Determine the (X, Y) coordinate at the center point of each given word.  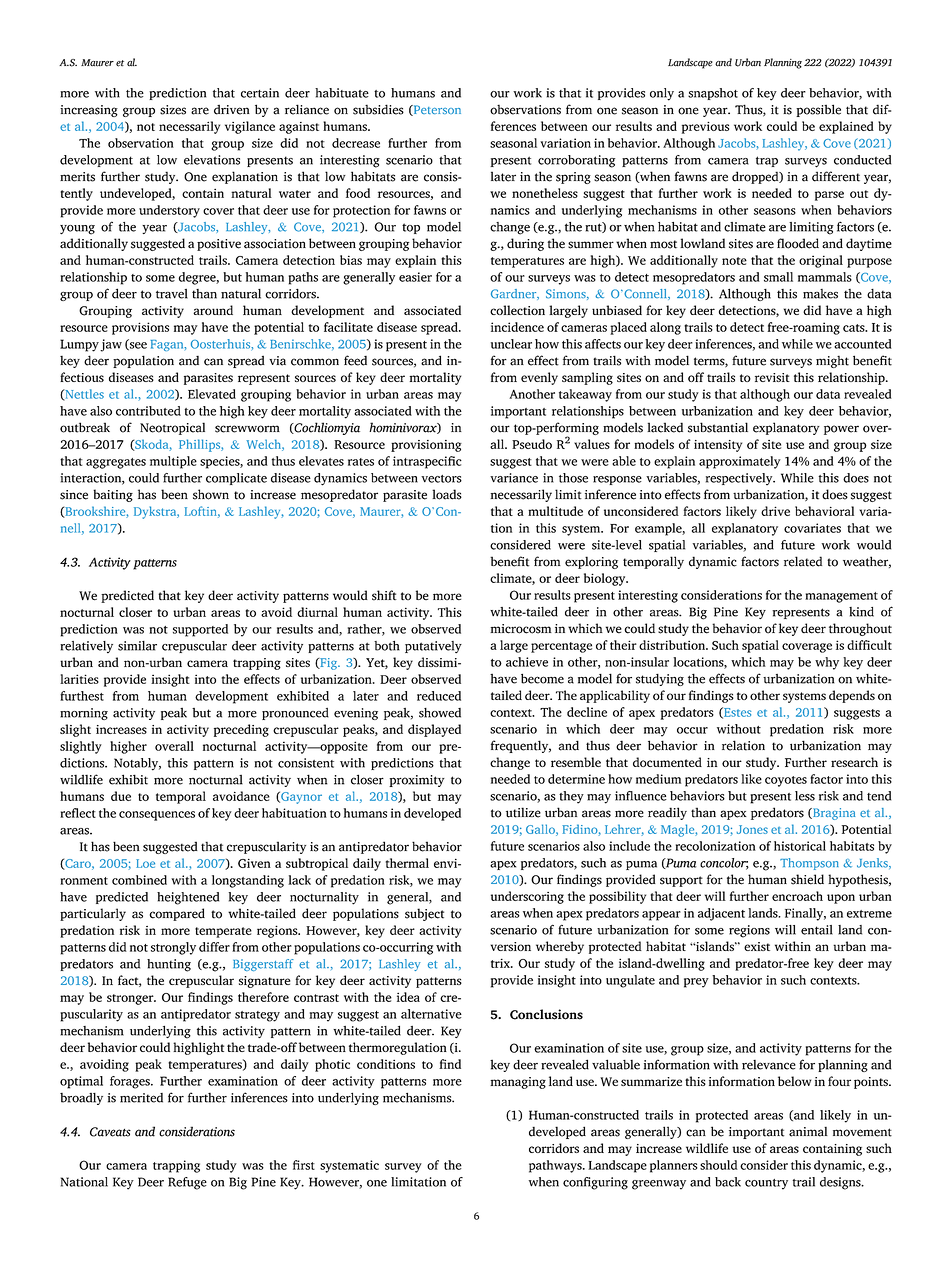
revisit (772, 377)
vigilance (250, 127)
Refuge (187, 1183)
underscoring (527, 897)
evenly (539, 378)
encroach (797, 896)
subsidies (378, 109)
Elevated (212, 394)
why (827, 663)
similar (137, 646)
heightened (188, 898)
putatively (433, 647)
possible (818, 110)
